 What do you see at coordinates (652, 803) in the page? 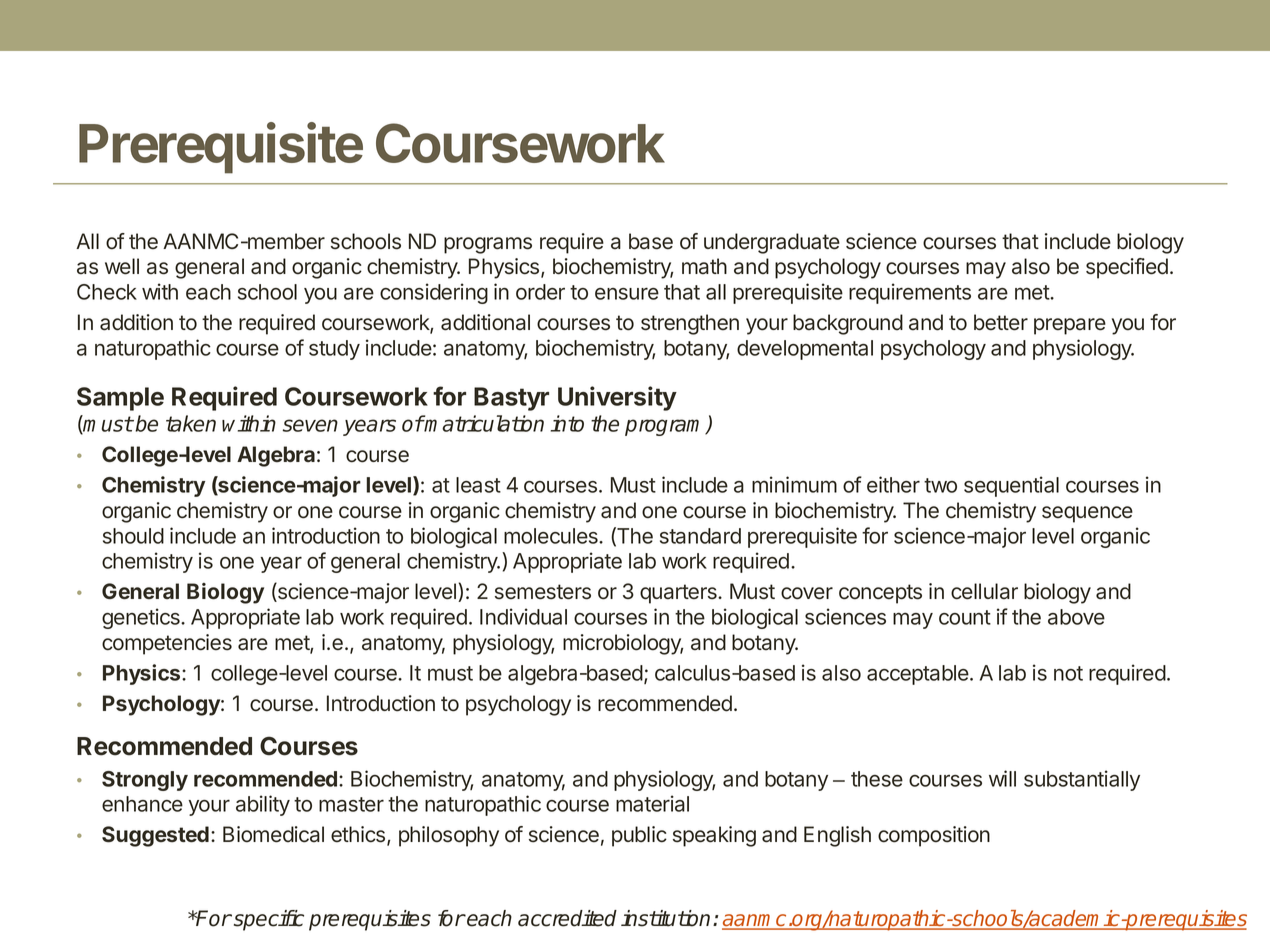
I see `material` at bounding box center [652, 803].
